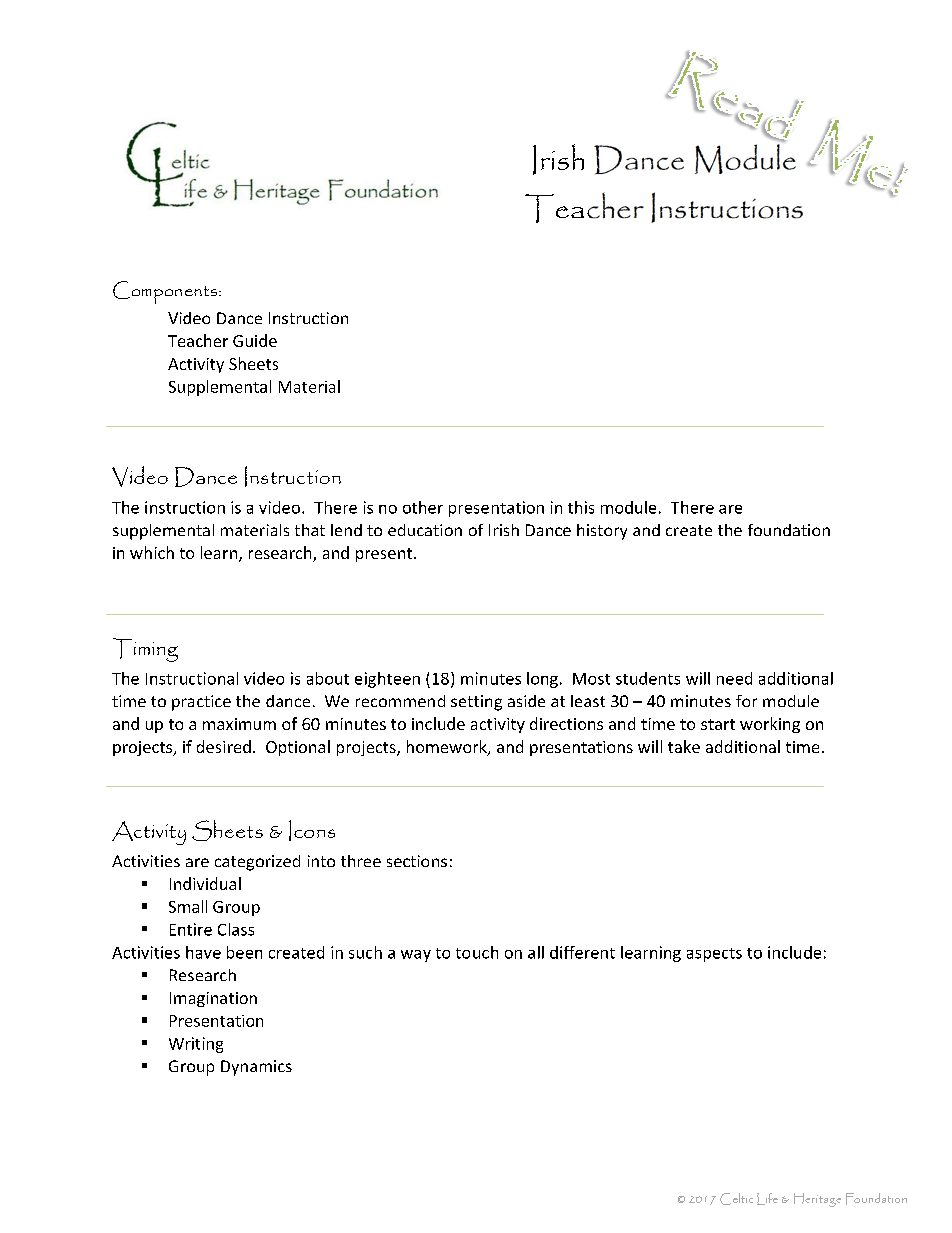 This page has width=952, height=1233. What do you see at coordinates (477, 952) in the page?
I see `touch` at bounding box center [477, 952].
